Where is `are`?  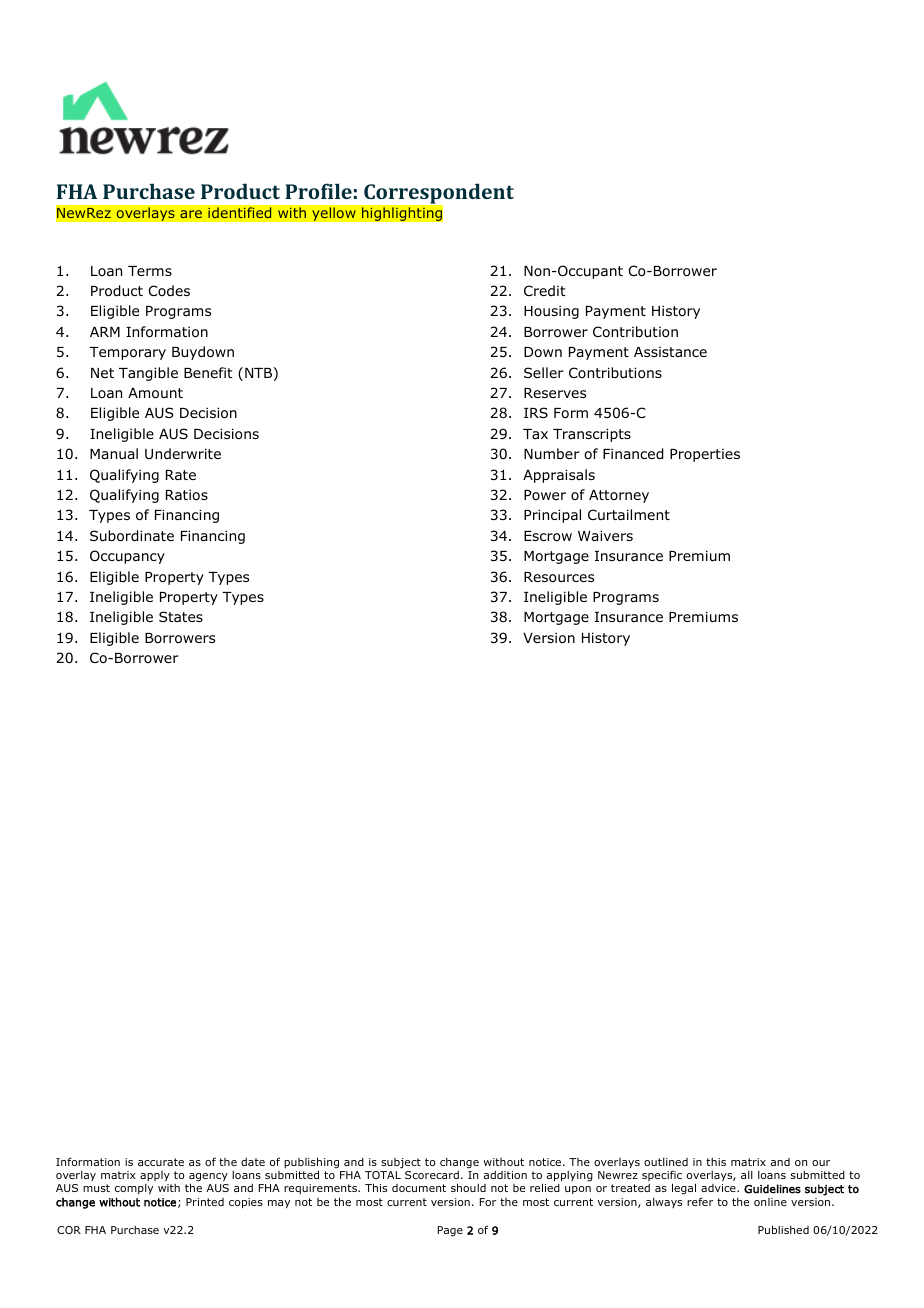 are is located at coordinates (191, 214).
